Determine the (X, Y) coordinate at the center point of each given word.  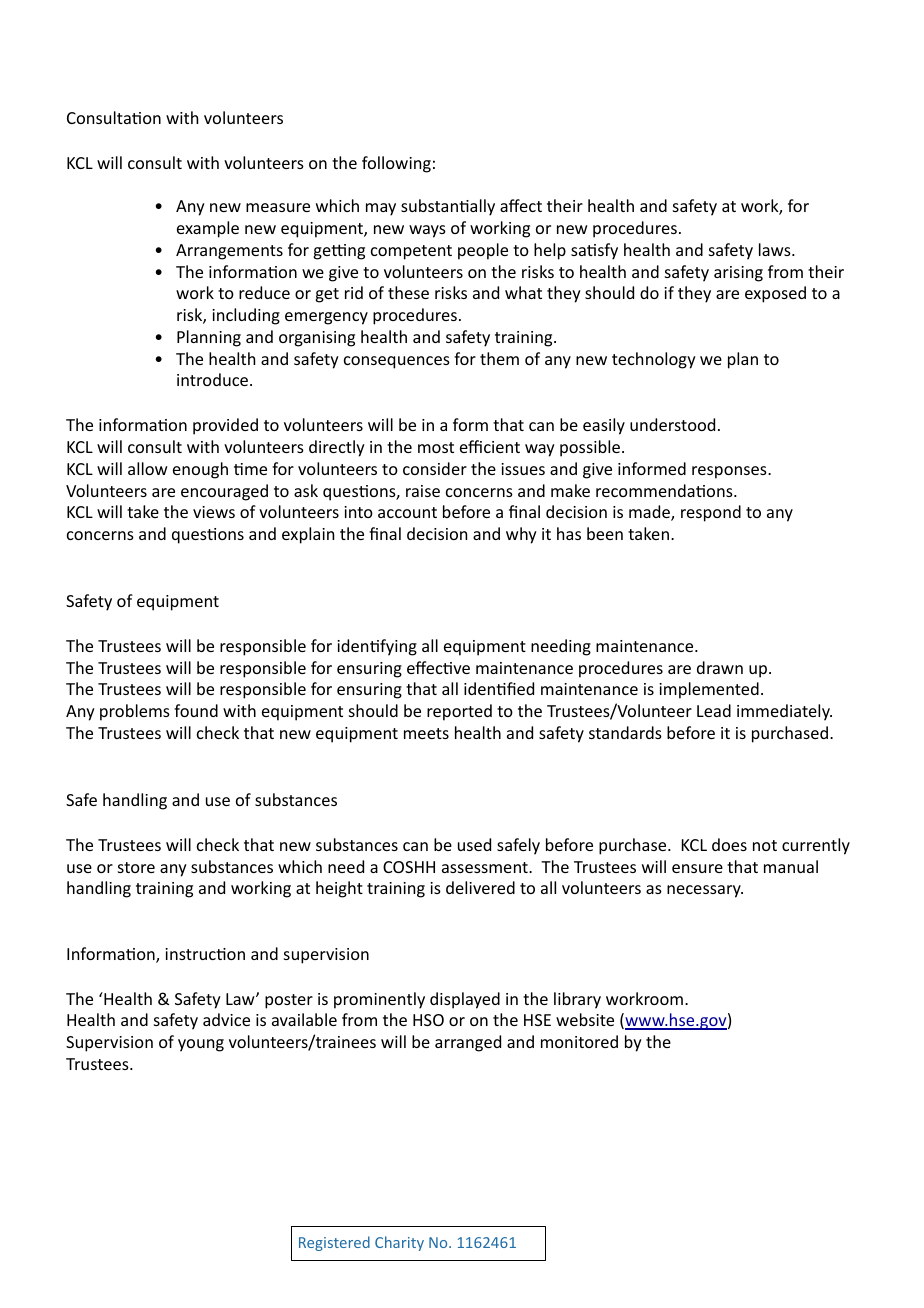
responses (730, 472)
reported (459, 712)
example (208, 229)
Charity (399, 1243)
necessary (705, 891)
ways (427, 231)
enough (200, 470)
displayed (465, 1000)
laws (776, 249)
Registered (334, 1243)
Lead (714, 710)
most (436, 447)
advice (226, 1019)
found (196, 710)
